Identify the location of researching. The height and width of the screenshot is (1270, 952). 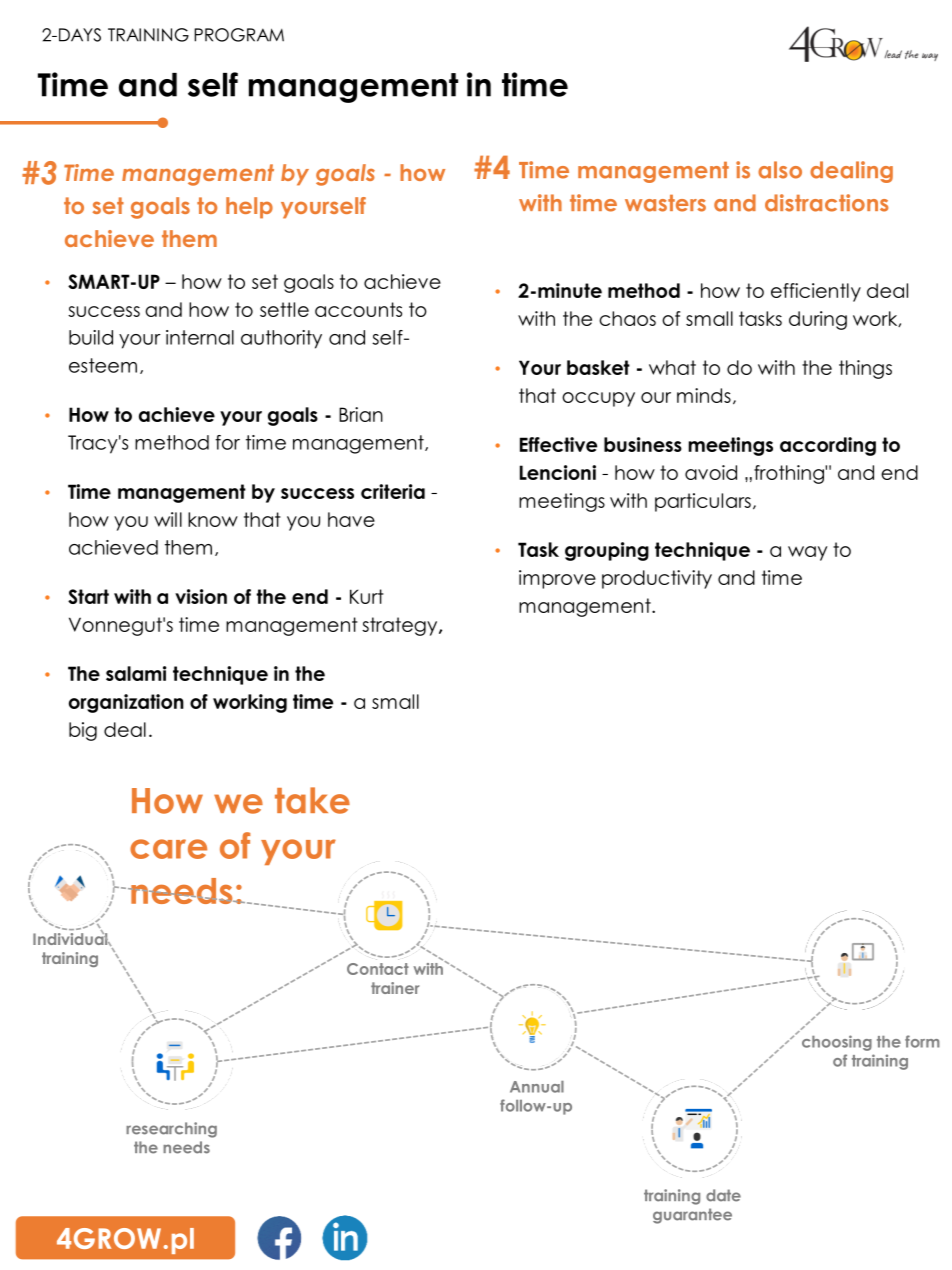
(171, 1130).
